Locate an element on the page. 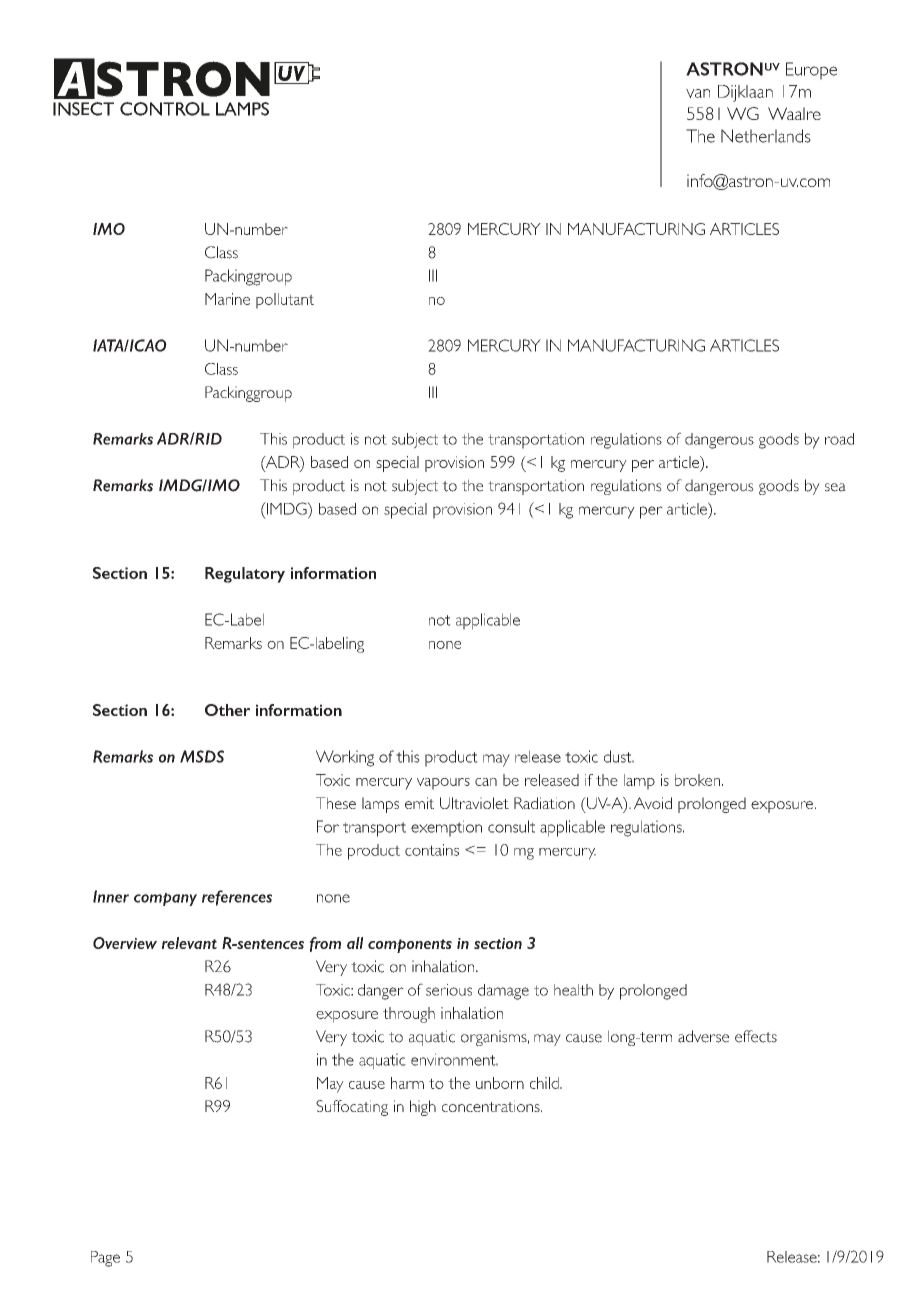 The width and height of the image is (924, 1308). can is located at coordinates (486, 782).
